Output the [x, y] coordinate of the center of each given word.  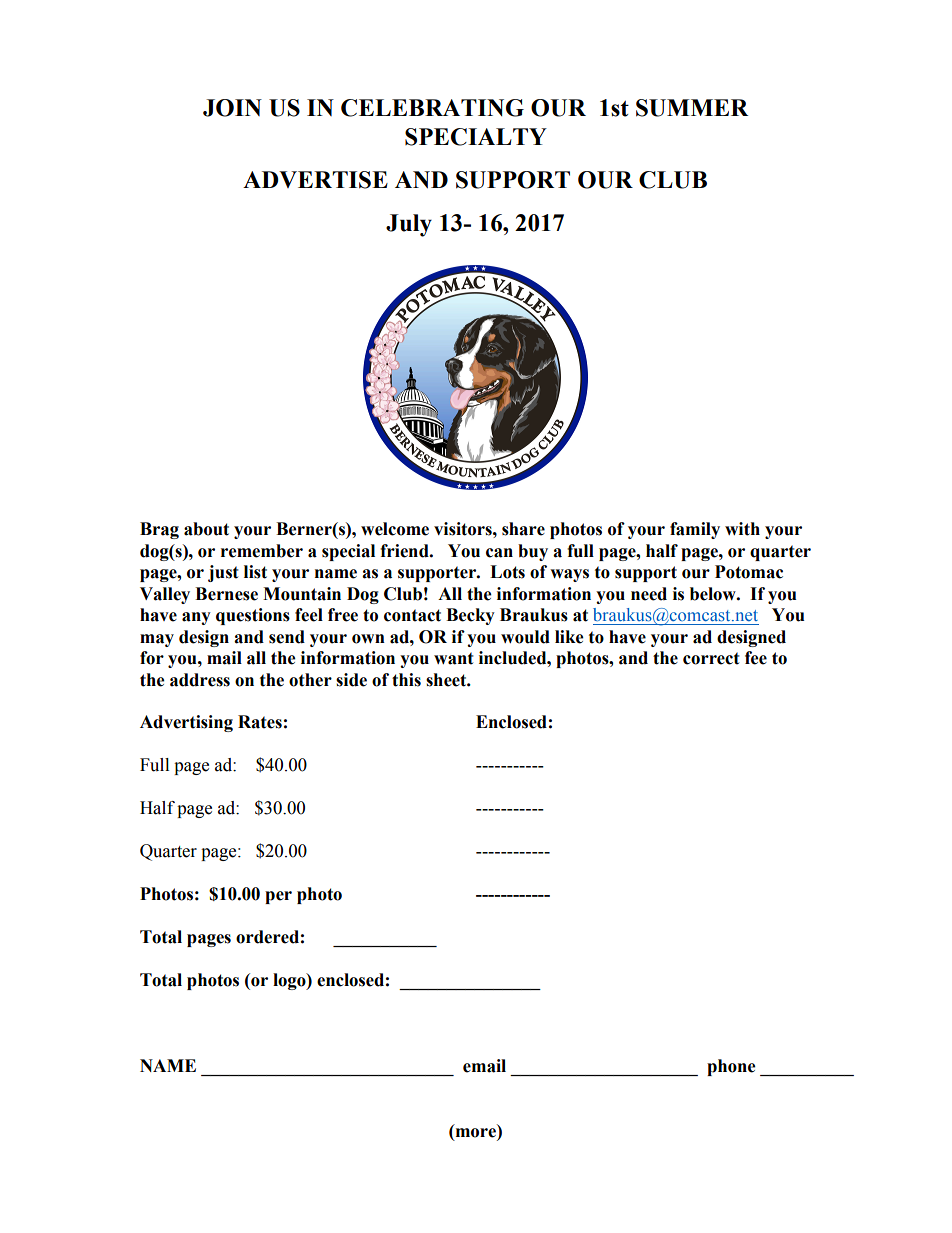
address [200, 680]
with [742, 529]
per [278, 897]
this [406, 680]
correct [711, 658]
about [206, 529]
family [695, 530]
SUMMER [692, 108]
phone [731, 1067]
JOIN [232, 108]
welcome [395, 529]
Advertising [186, 723]
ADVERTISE [315, 180]
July [409, 225]
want [454, 658]
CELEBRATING [432, 108]
